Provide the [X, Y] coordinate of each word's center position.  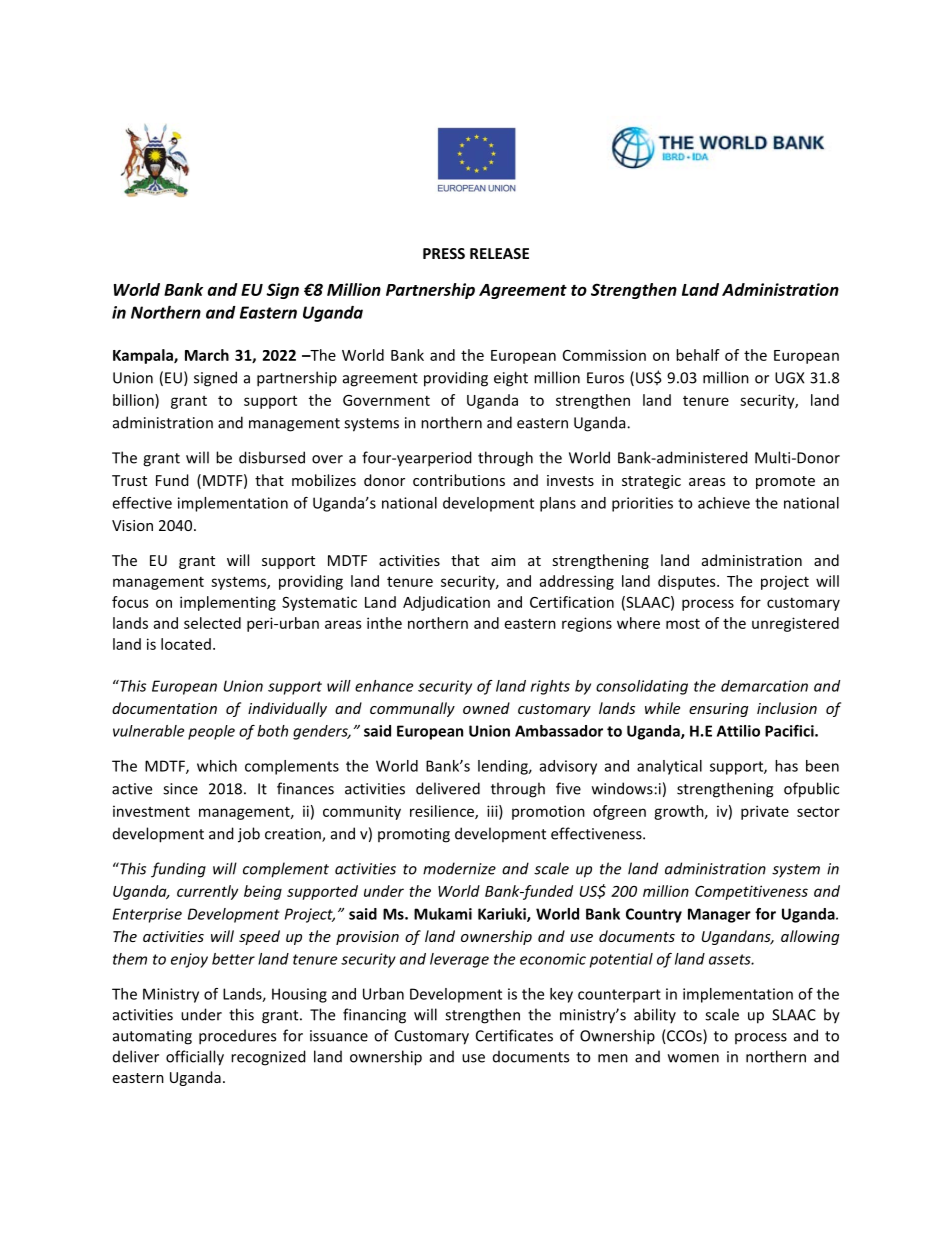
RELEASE [499, 253]
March [207, 355]
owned [486, 708]
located [186, 644]
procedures [237, 1037]
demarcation [764, 686]
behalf [698, 355]
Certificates [514, 1035]
